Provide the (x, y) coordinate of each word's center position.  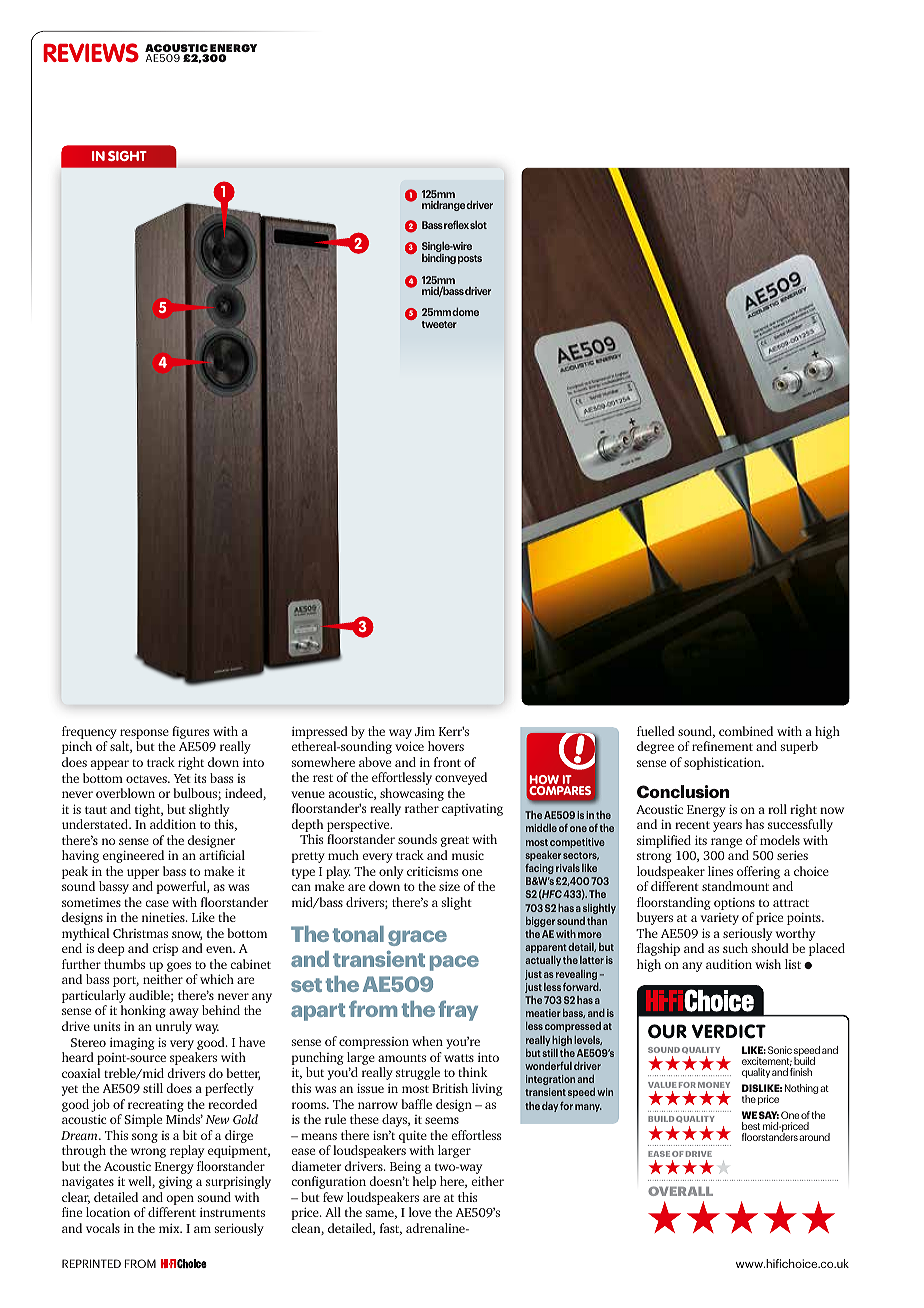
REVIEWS (91, 53)
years (727, 827)
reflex (456, 224)
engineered (133, 856)
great (455, 841)
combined (746, 731)
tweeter (439, 324)
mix (170, 1228)
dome (465, 311)
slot (478, 224)
